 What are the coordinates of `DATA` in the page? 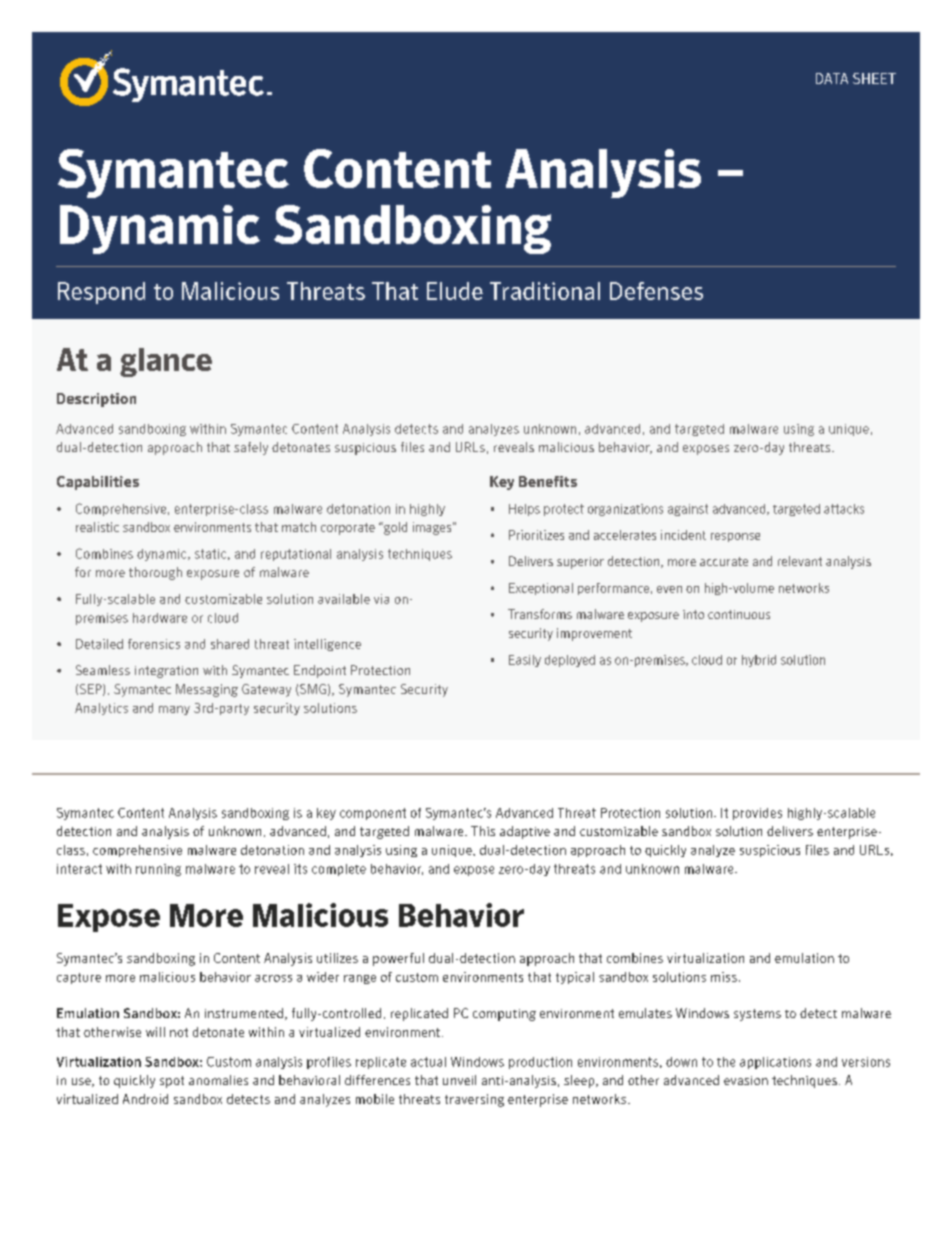 It's located at (832, 78).
